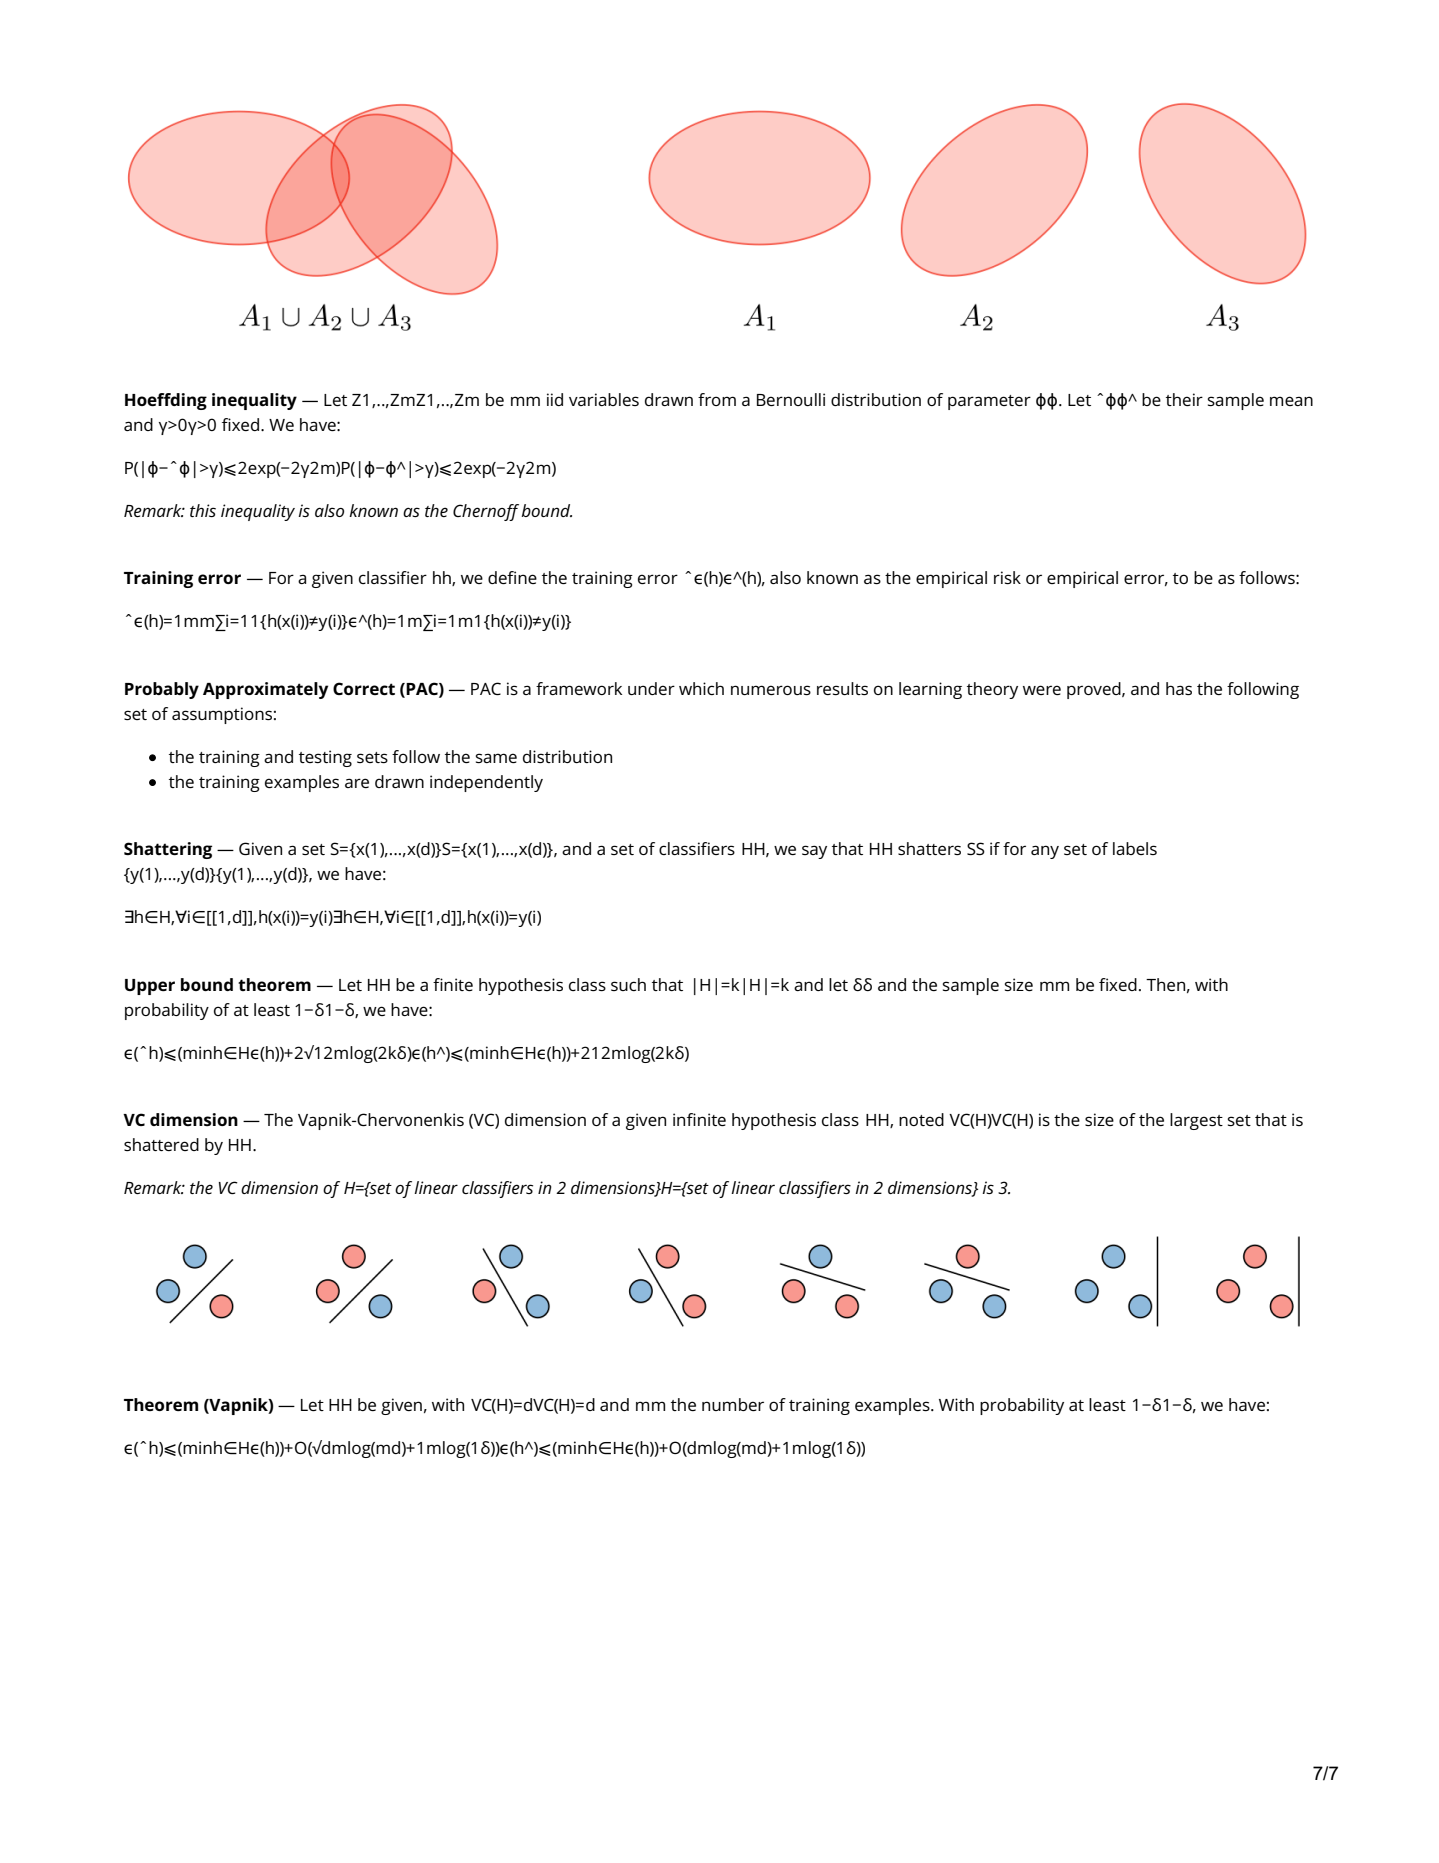 The height and width of the screenshot is (1863, 1439). What do you see at coordinates (717, 399) in the screenshot?
I see `from` at bounding box center [717, 399].
